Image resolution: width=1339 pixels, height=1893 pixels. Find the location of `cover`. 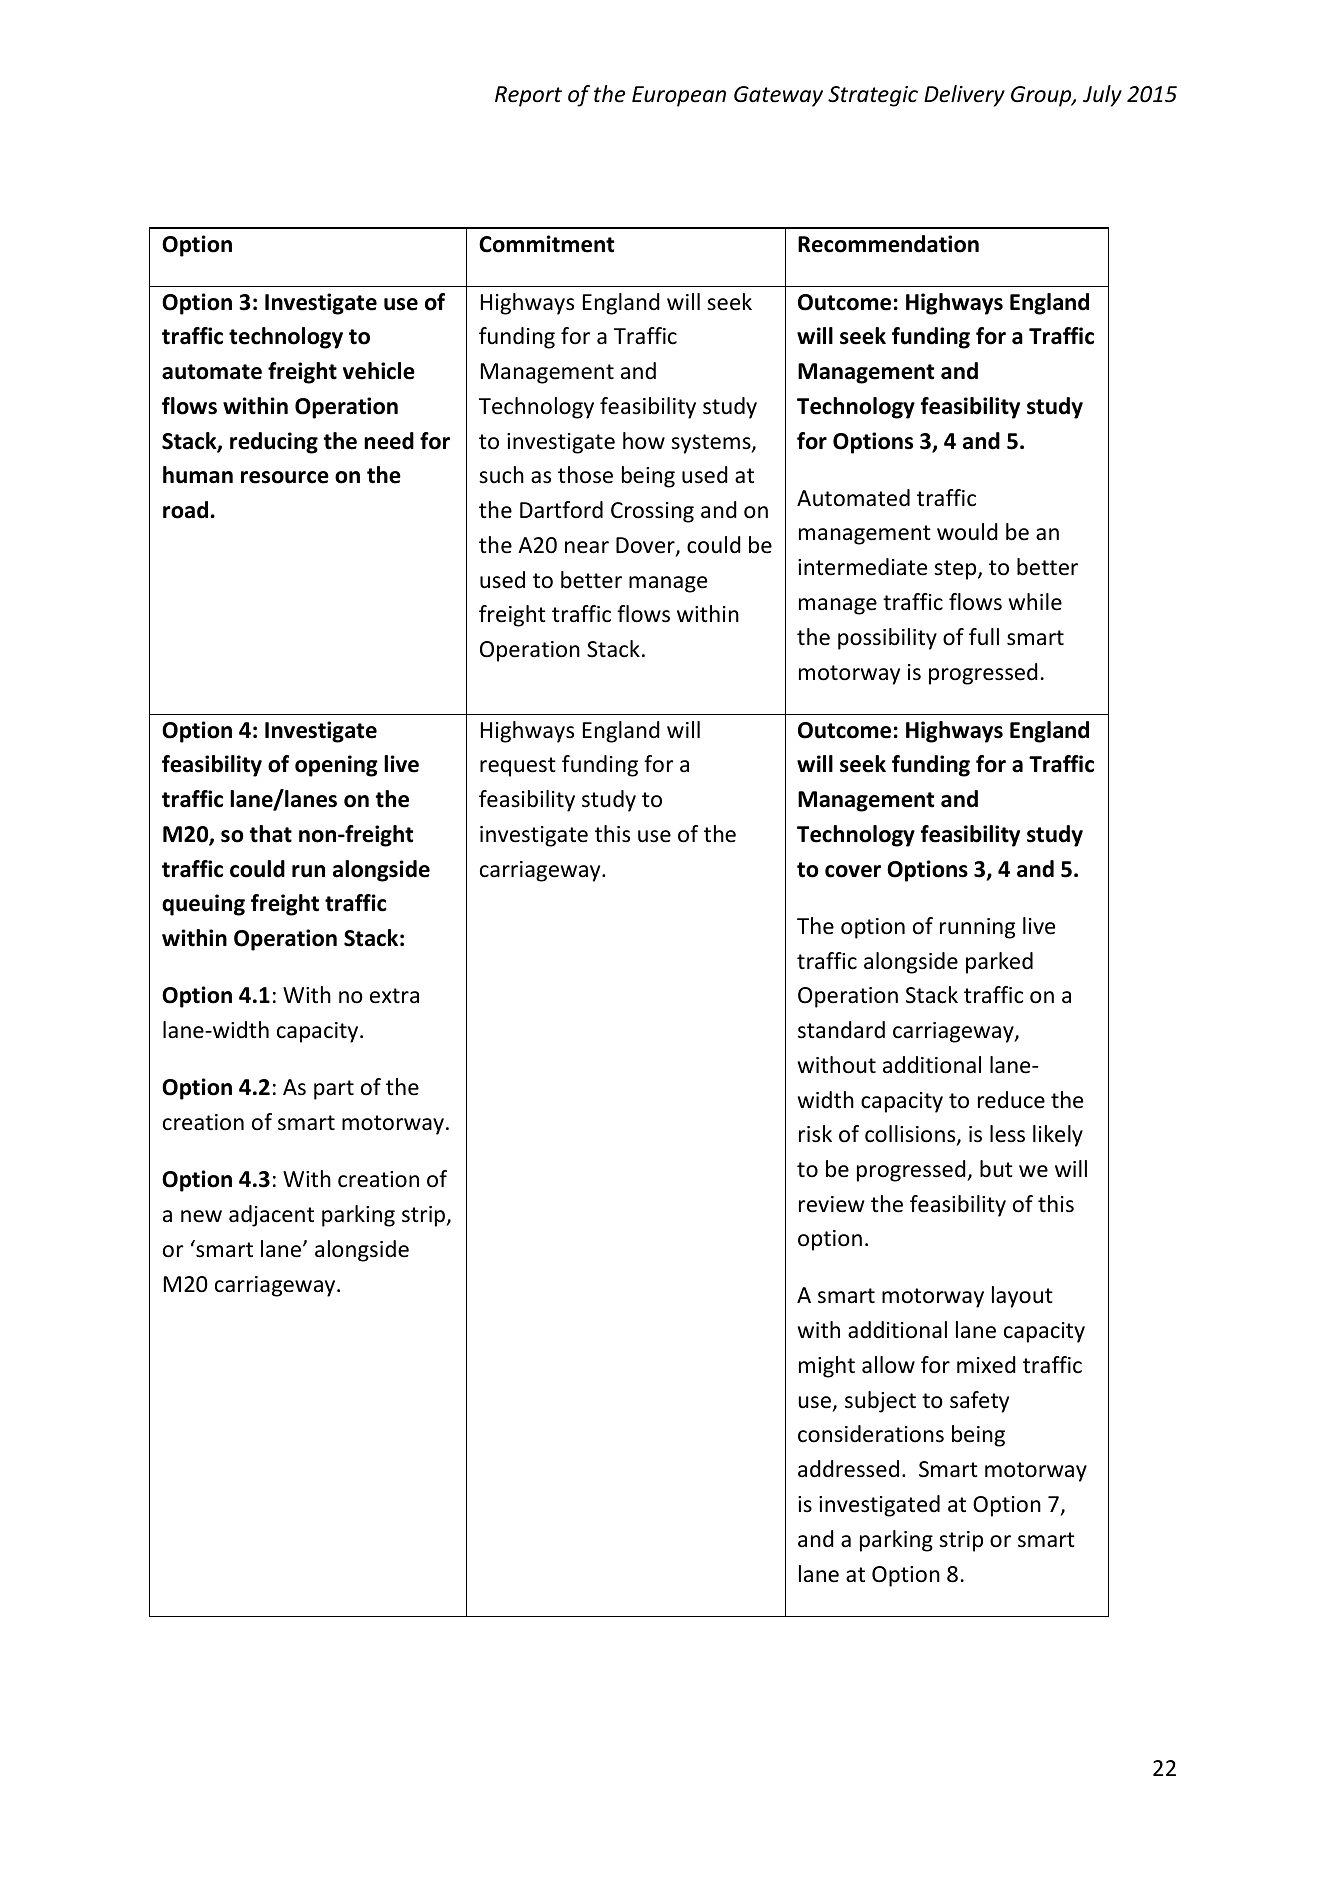

cover is located at coordinates (853, 871).
